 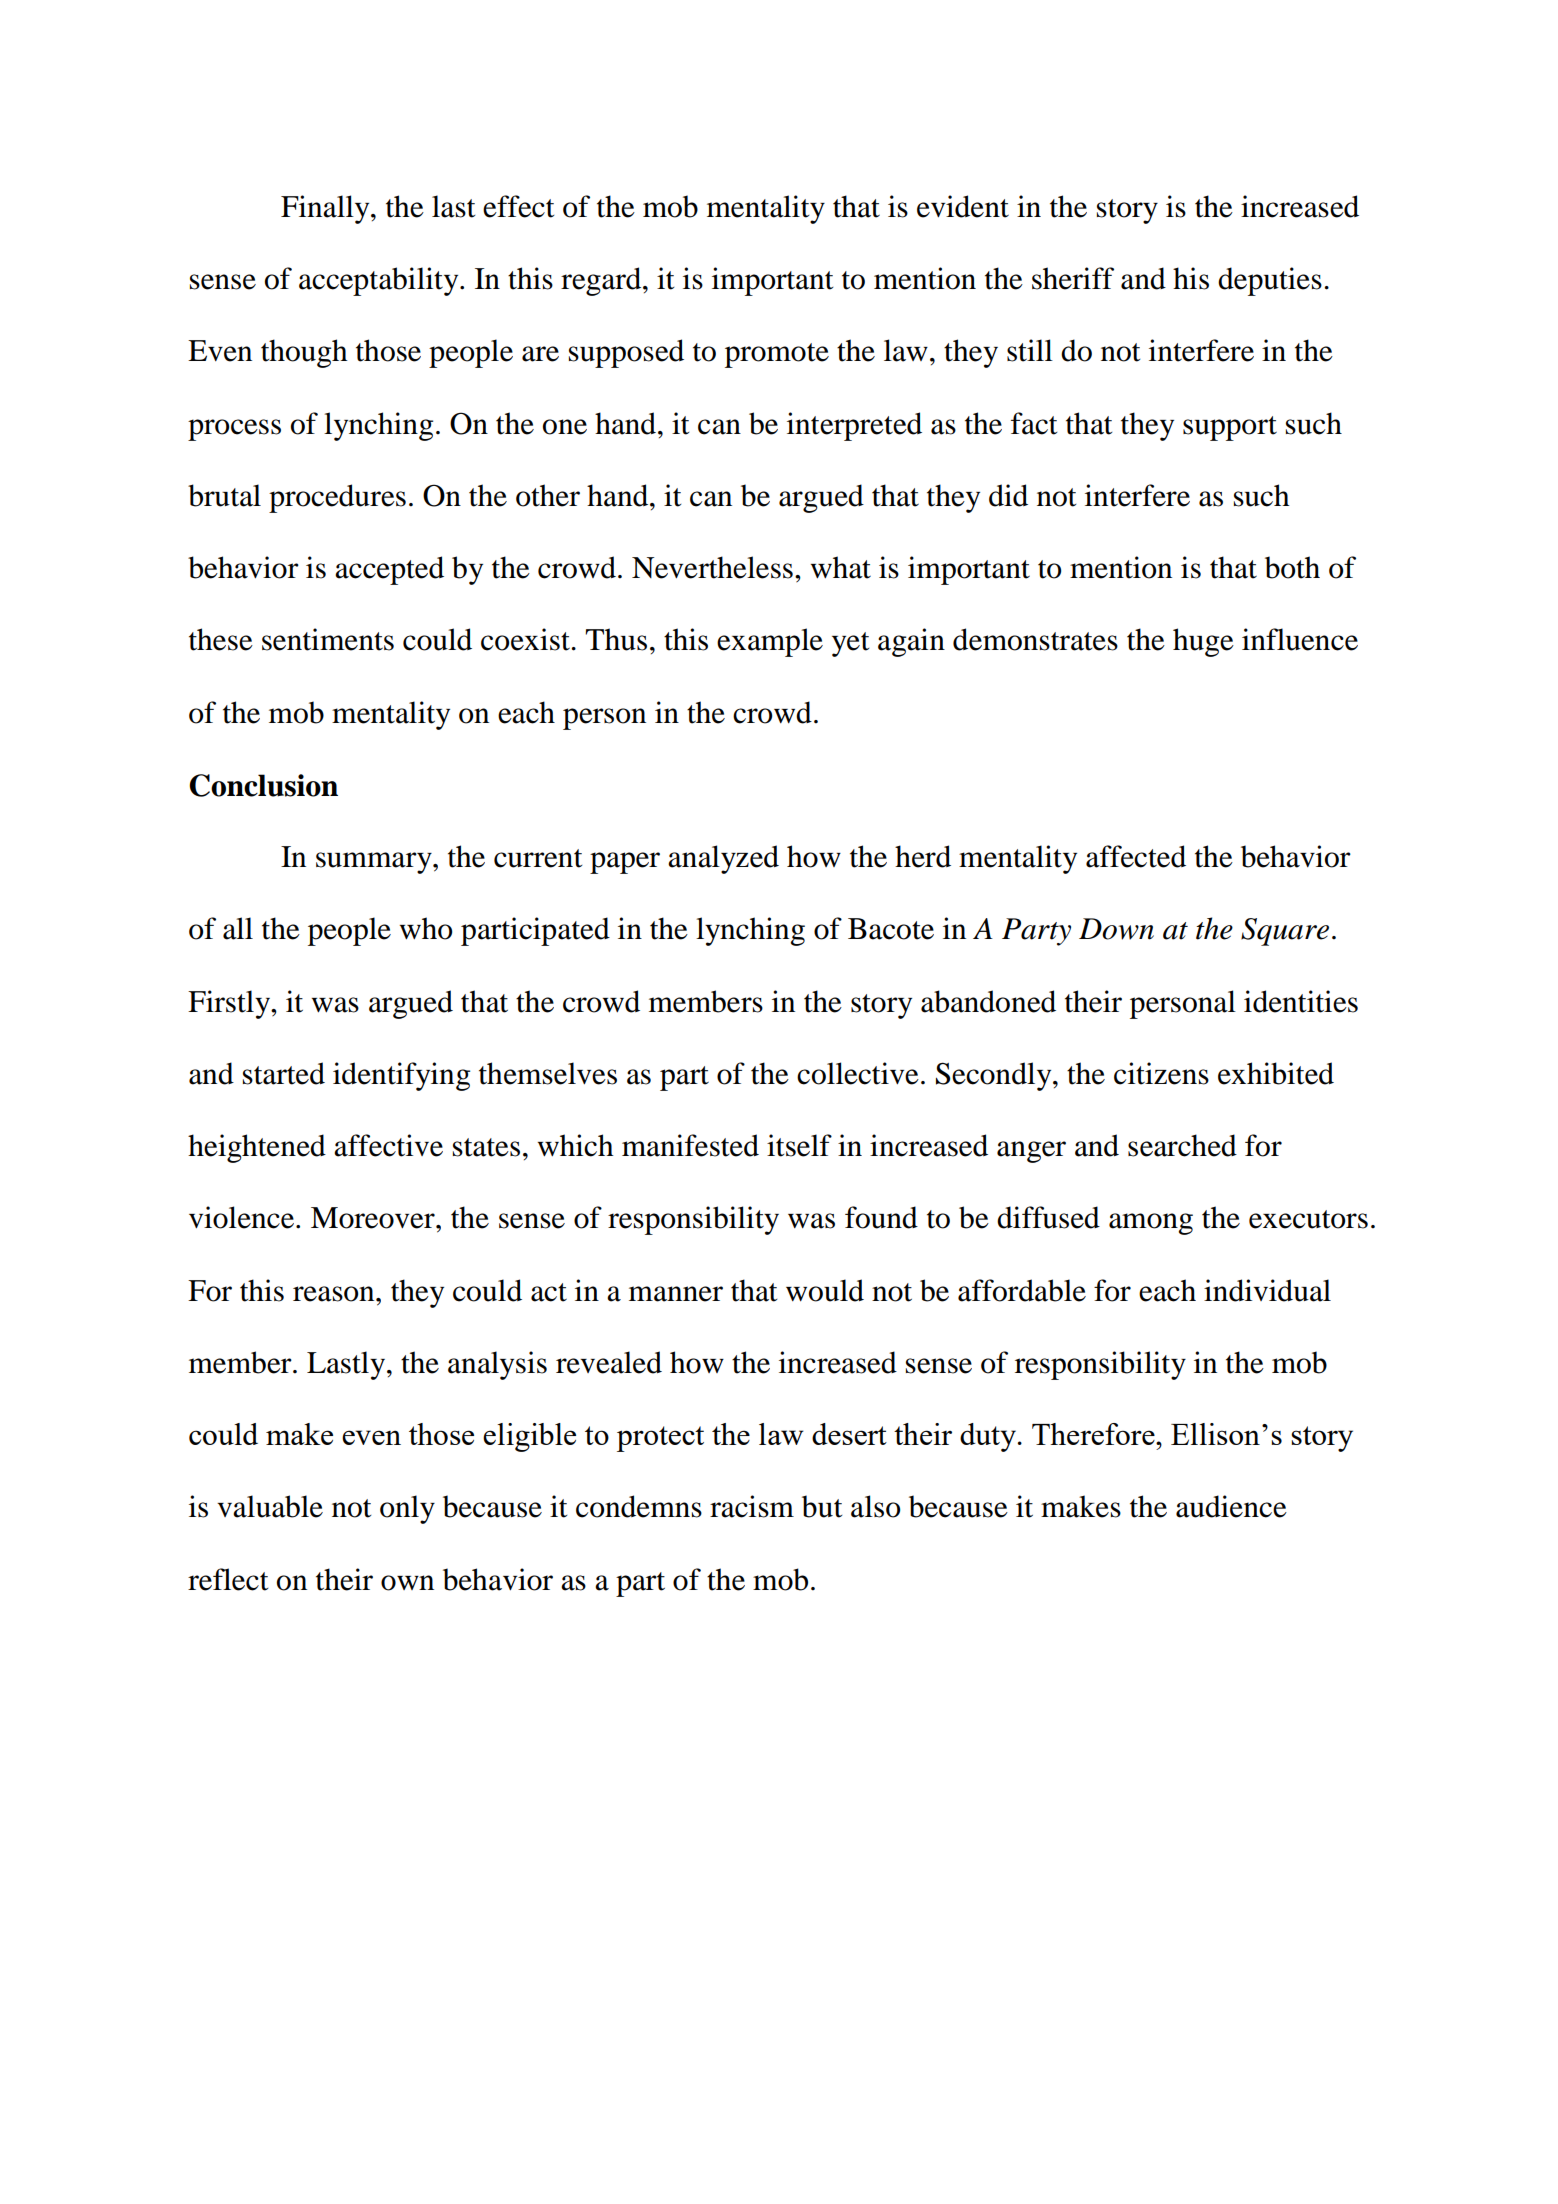 What do you see at coordinates (328, 639) in the page?
I see `sentiments` at bounding box center [328, 639].
